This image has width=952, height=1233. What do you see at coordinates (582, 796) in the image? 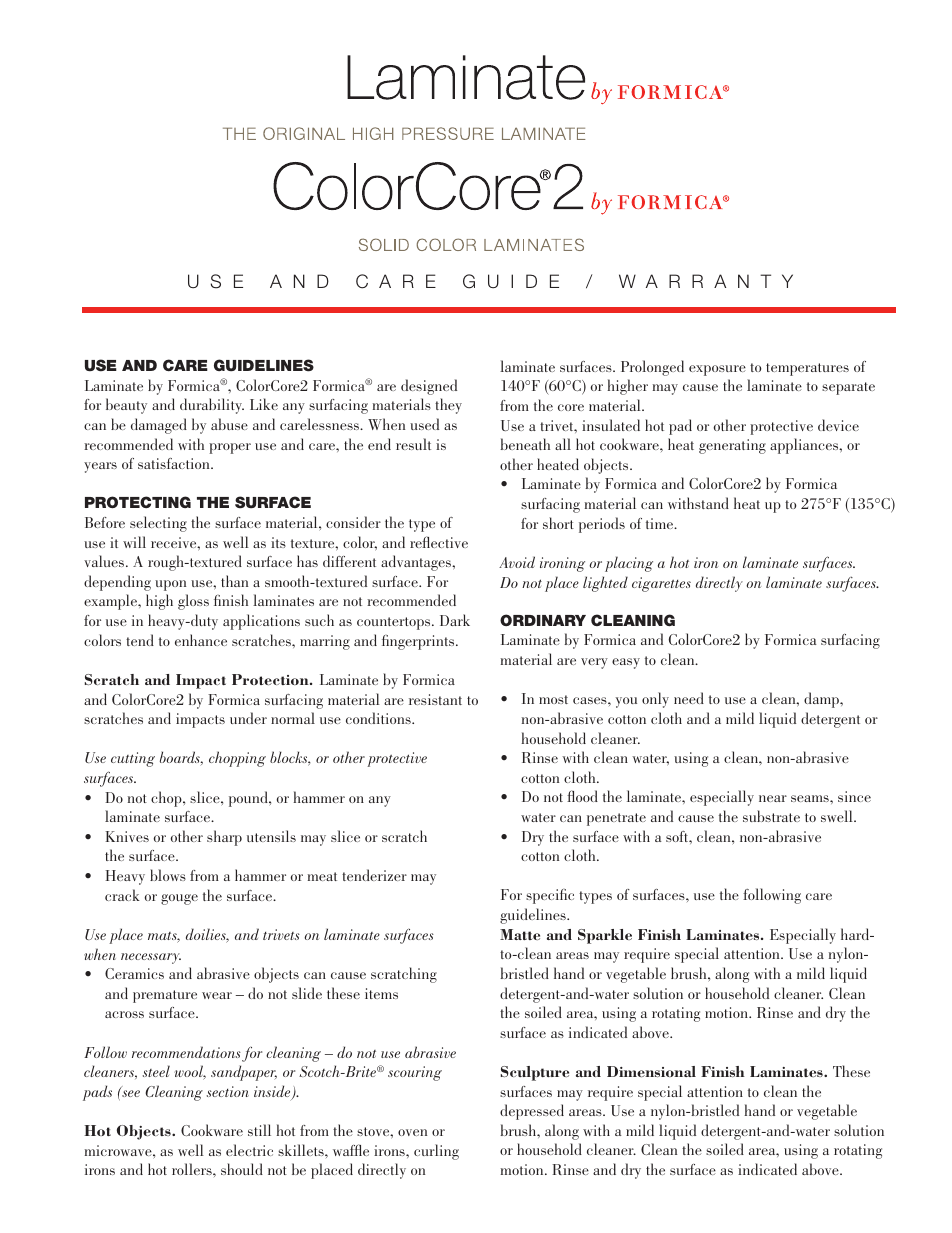
I see `flood` at bounding box center [582, 796].
